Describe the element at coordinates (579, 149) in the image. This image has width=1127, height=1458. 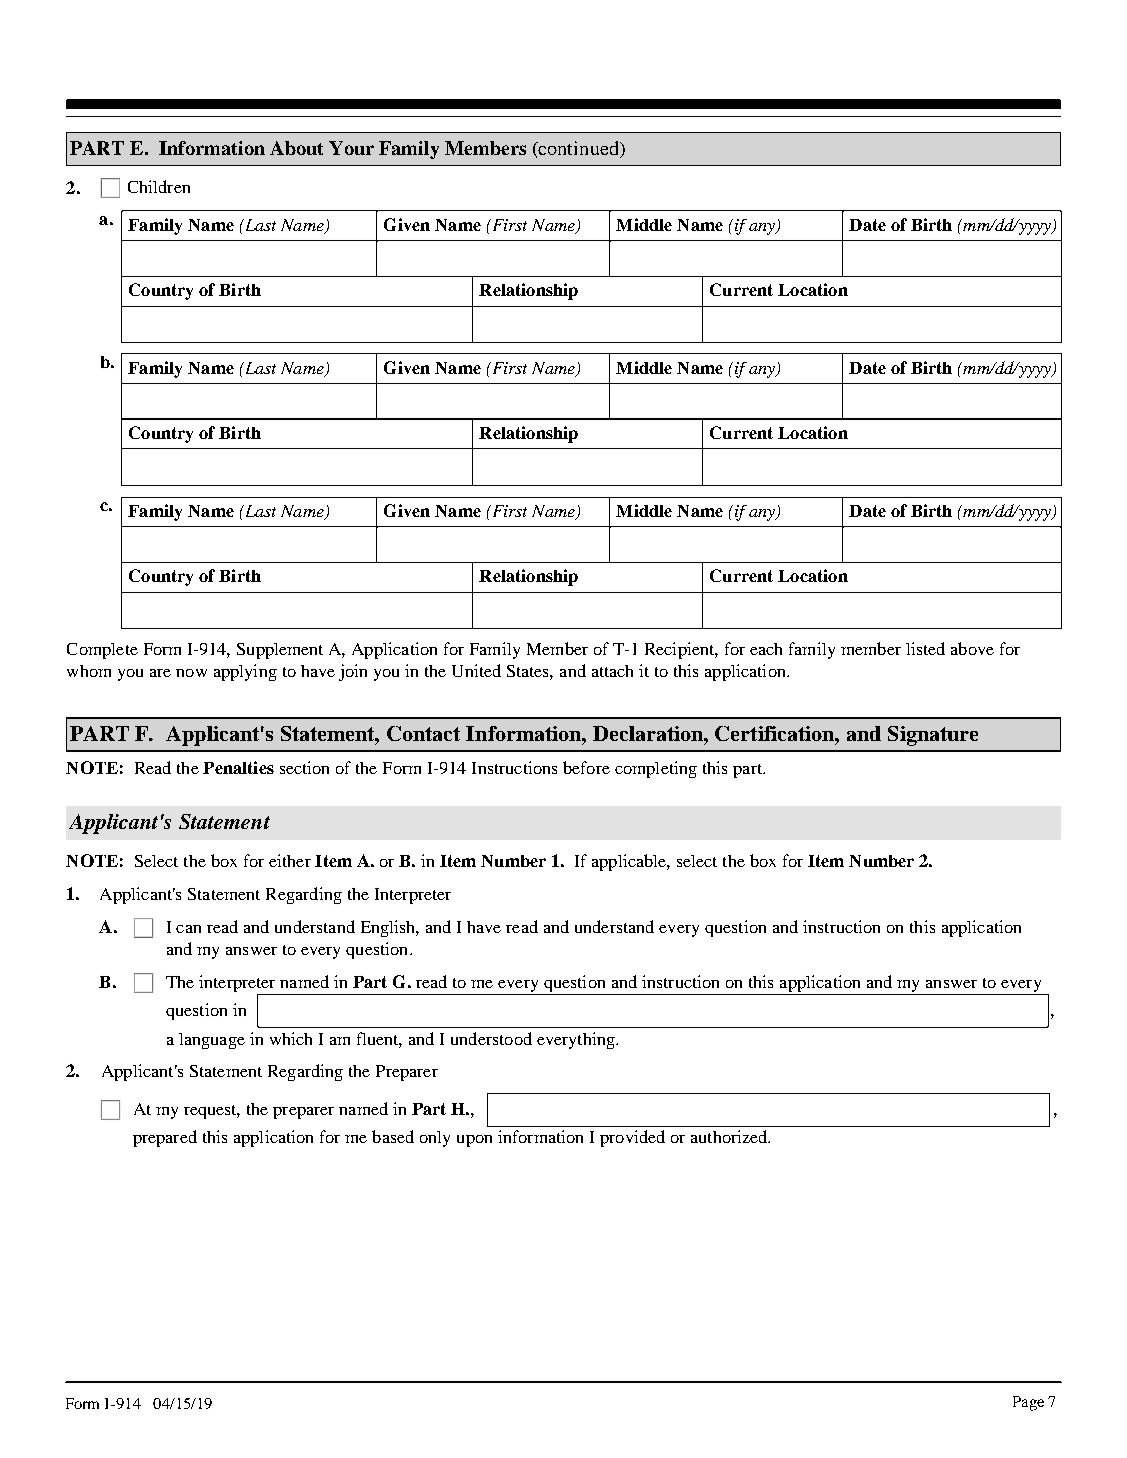
I see `continued` at that location.
